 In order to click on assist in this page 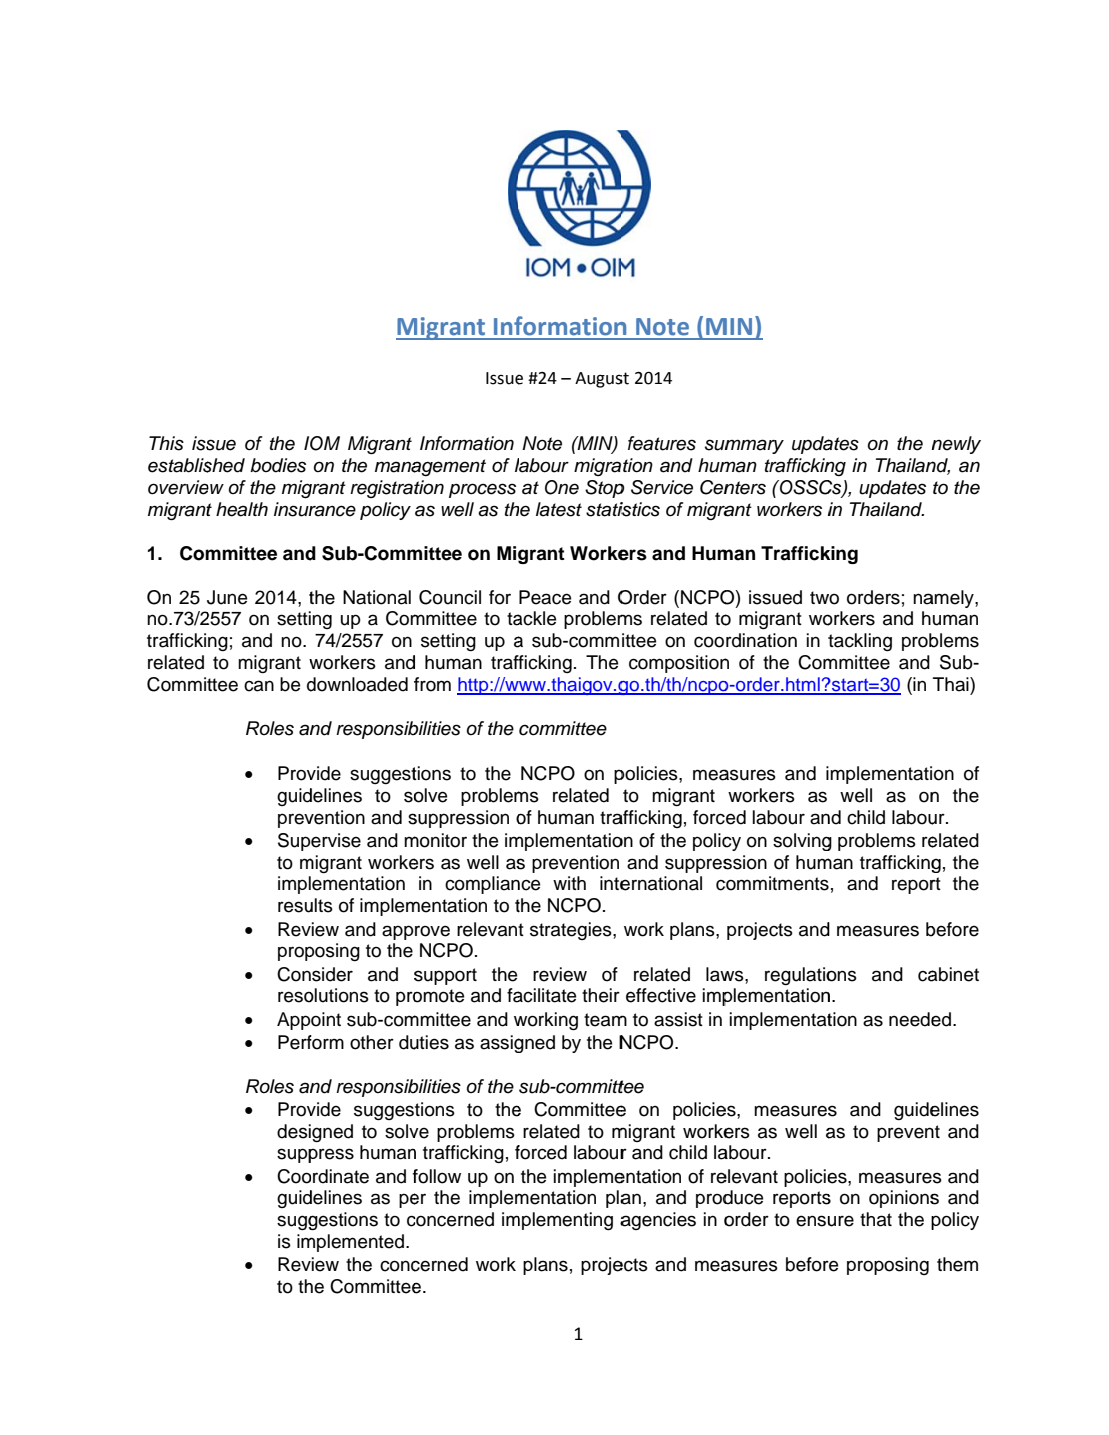, I will do `click(678, 1019)`.
